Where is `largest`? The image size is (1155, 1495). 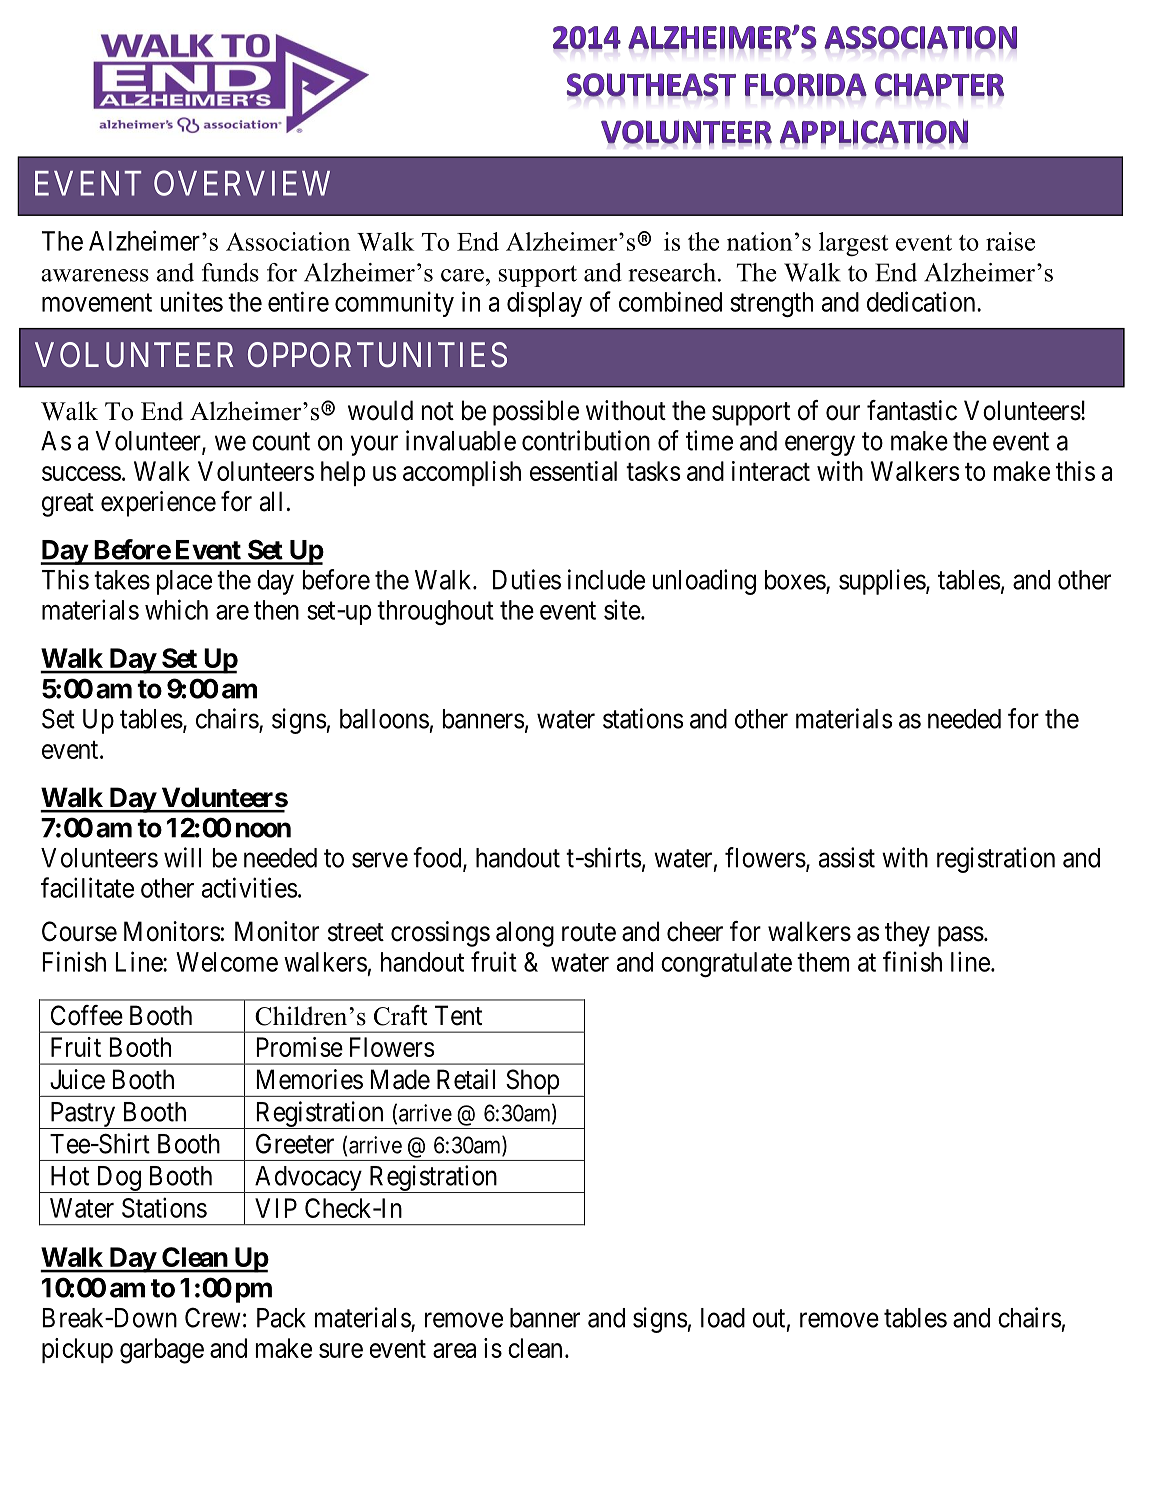 largest is located at coordinates (853, 244).
